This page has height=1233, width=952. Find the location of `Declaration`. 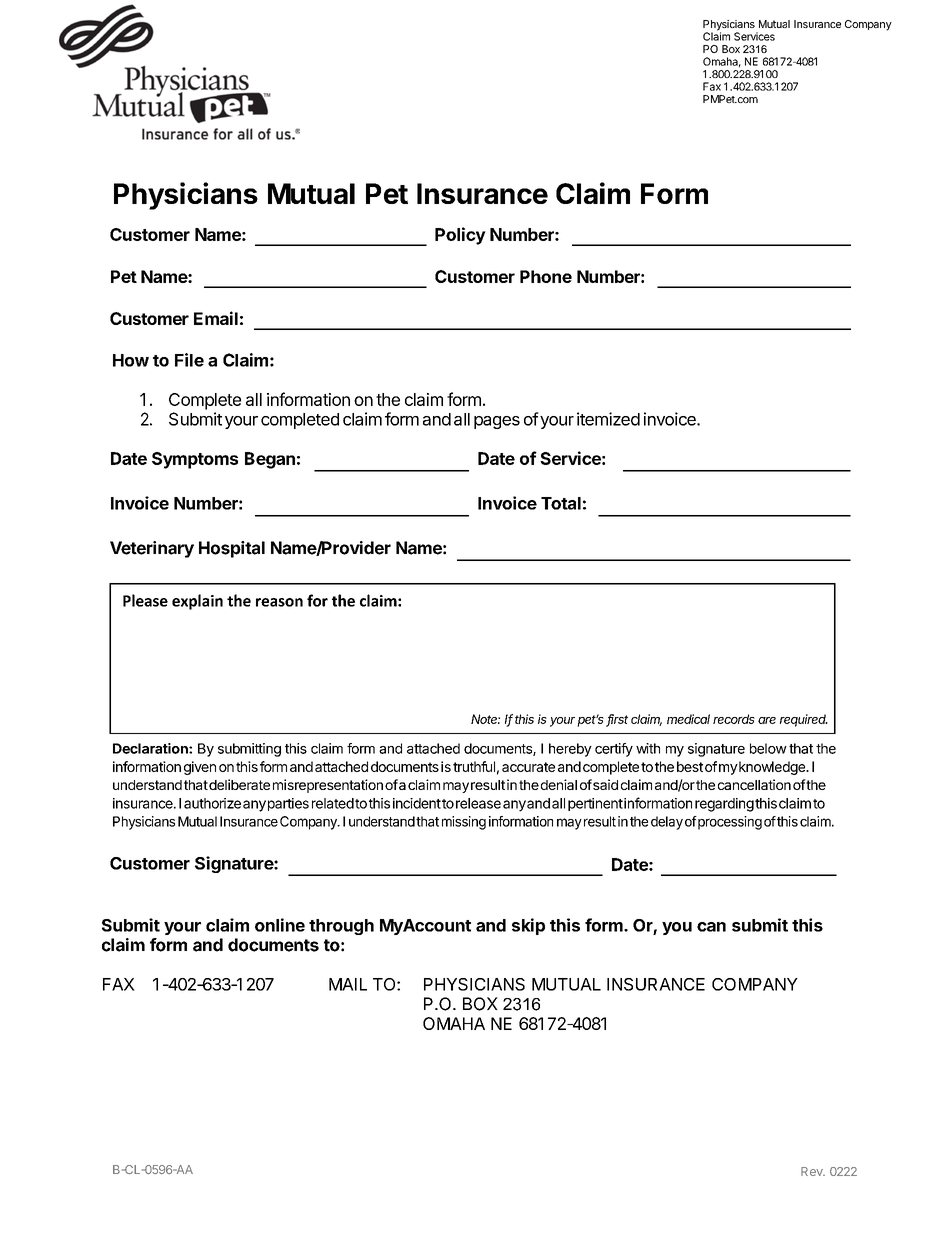

Declaration is located at coordinates (151, 748).
